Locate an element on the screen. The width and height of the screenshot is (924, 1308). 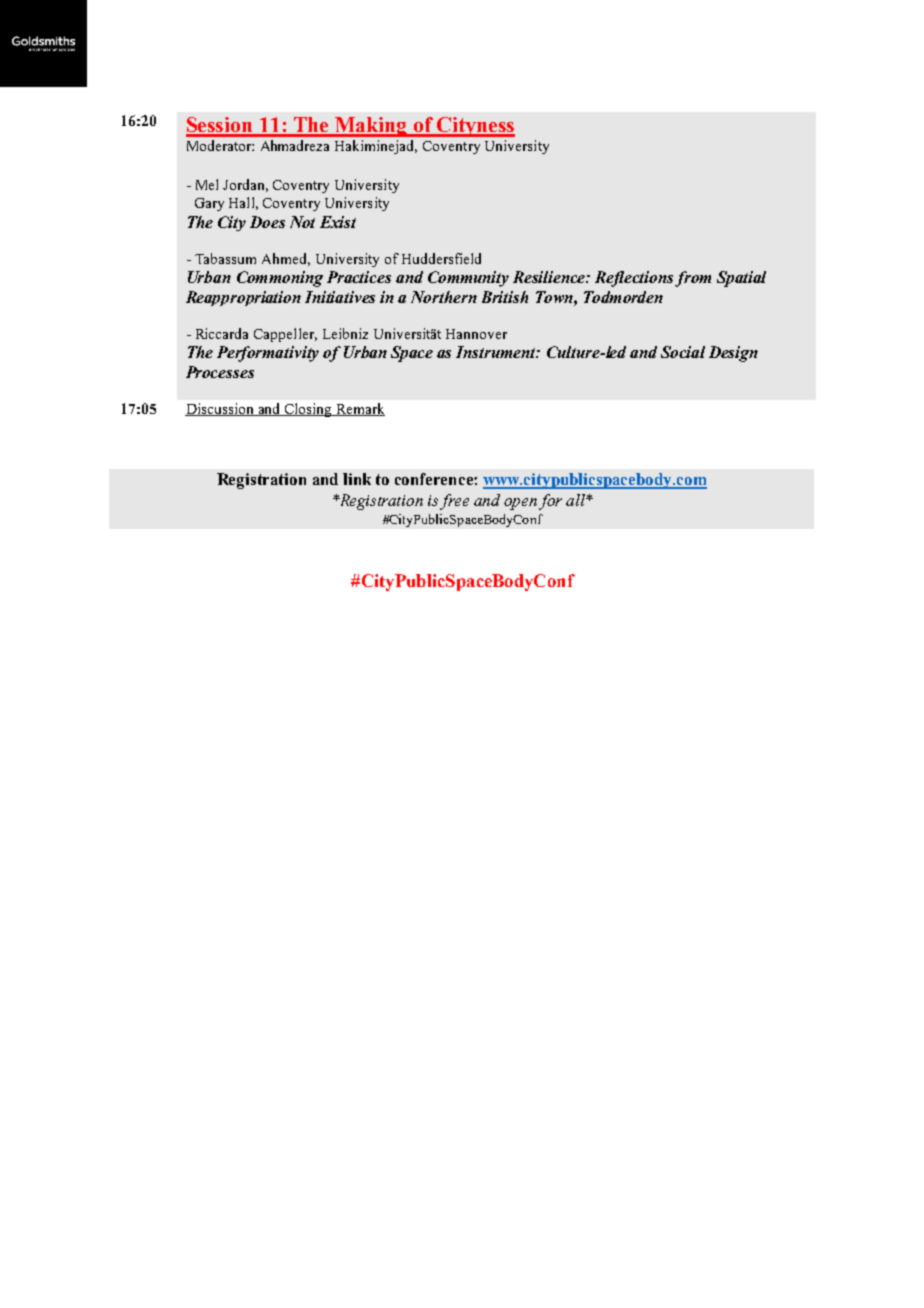
Making is located at coordinates (371, 127).
